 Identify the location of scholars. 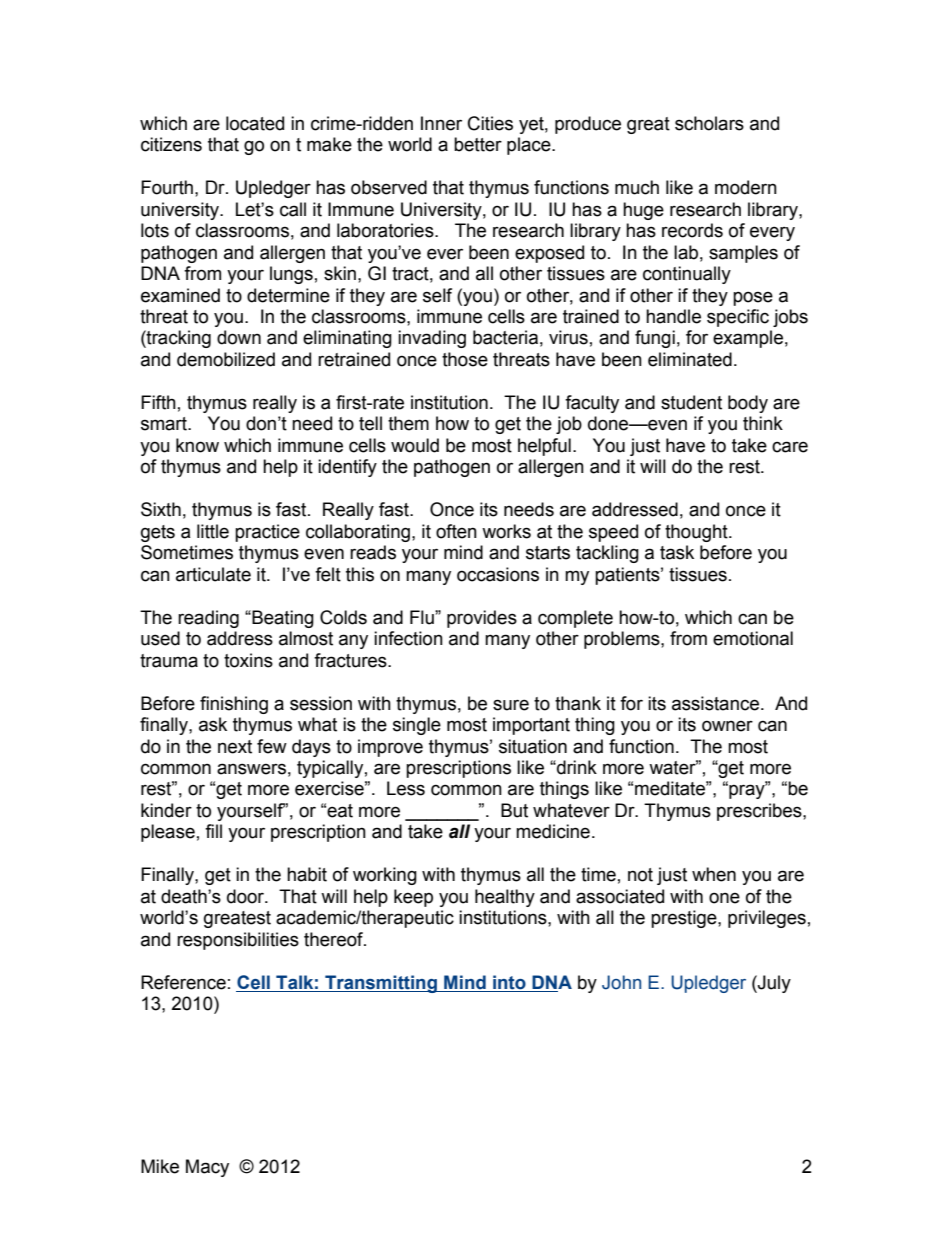
(709, 123).
